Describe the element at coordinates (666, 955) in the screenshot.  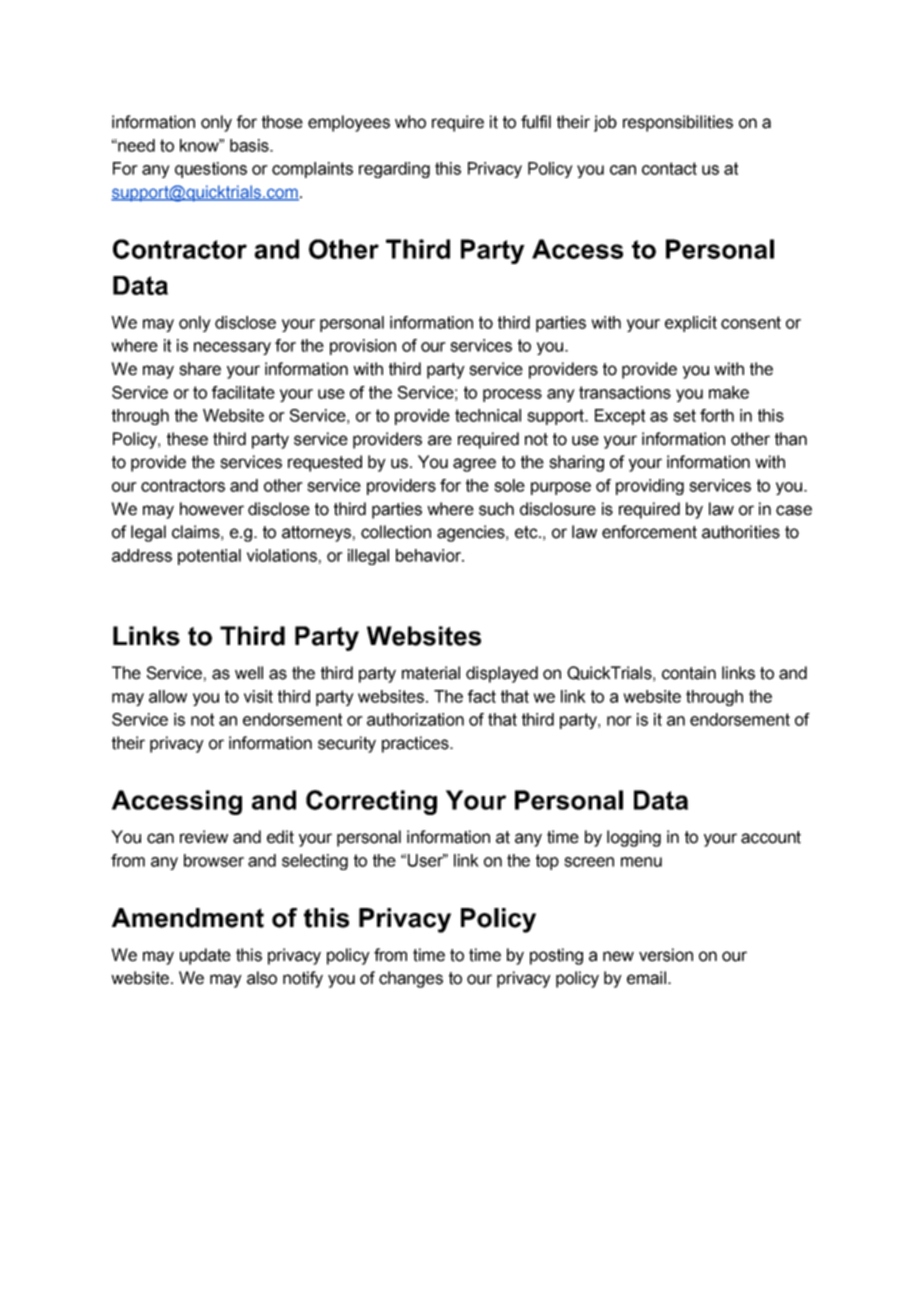
I see `version` at that location.
